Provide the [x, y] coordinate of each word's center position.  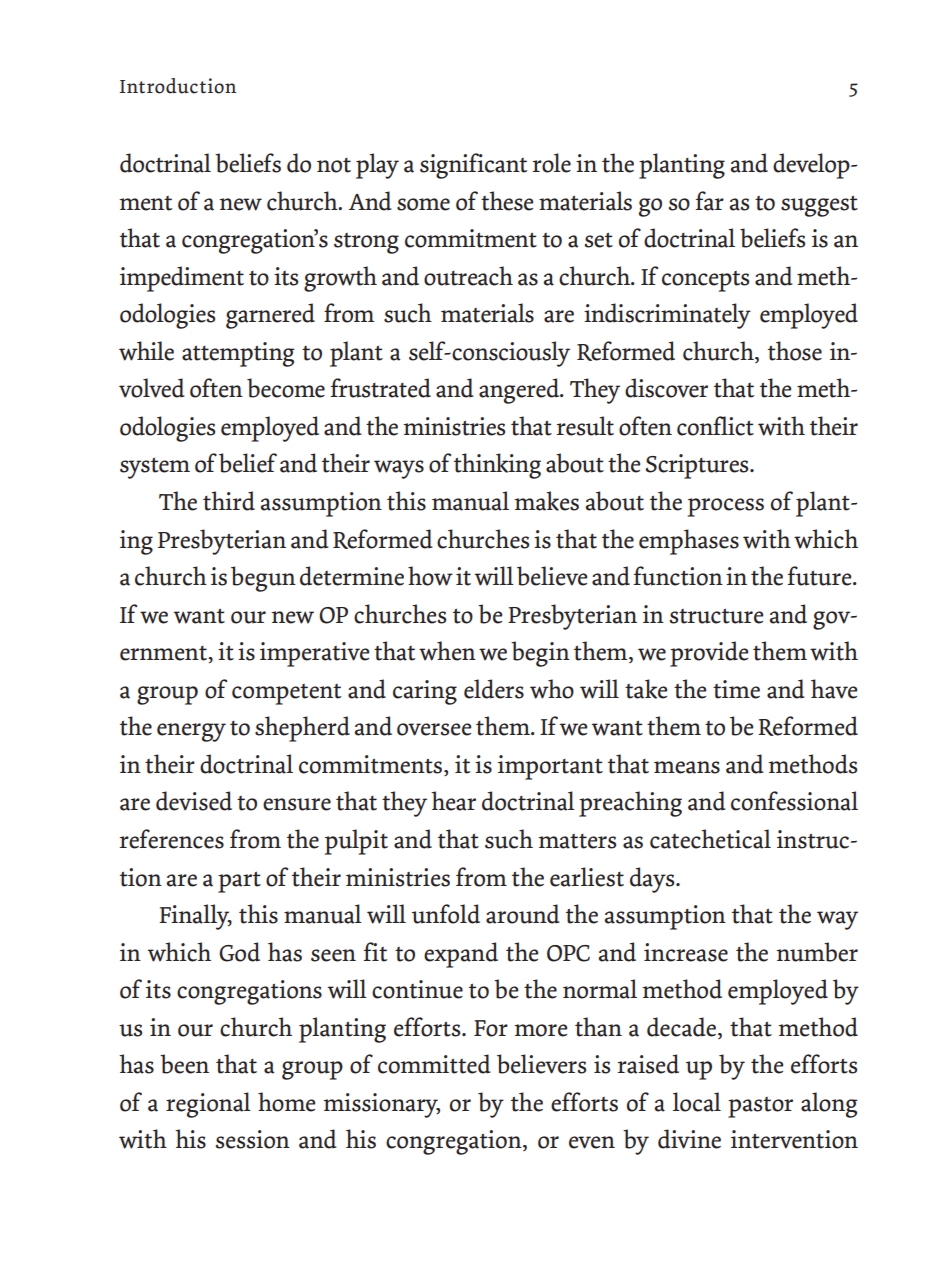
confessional [794, 801]
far [709, 201]
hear [453, 801]
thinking [497, 466]
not [334, 165]
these [507, 201]
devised [194, 801]
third [229, 501]
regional [208, 1105]
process [725, 507]
